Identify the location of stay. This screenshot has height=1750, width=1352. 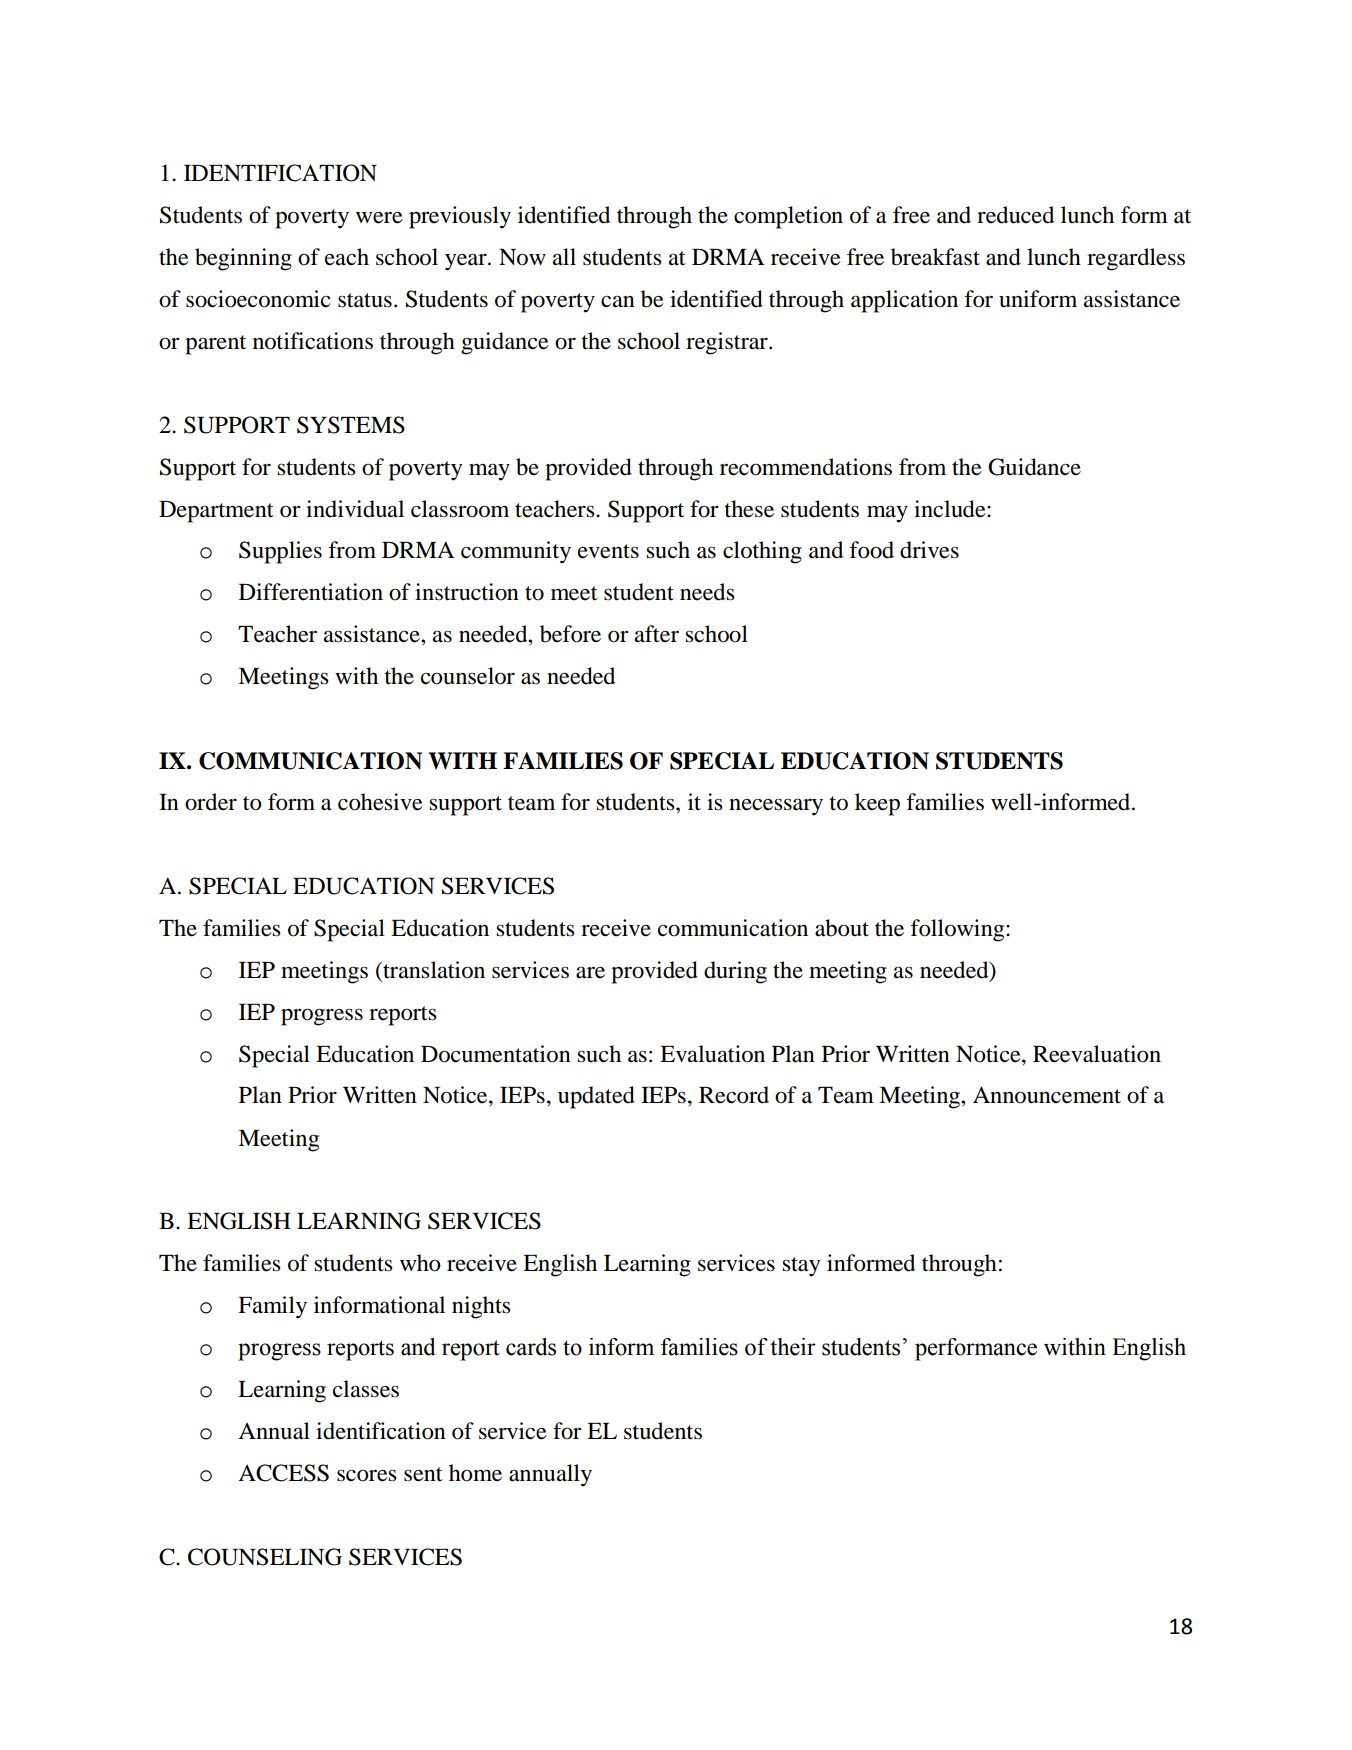
(801, 1267).
